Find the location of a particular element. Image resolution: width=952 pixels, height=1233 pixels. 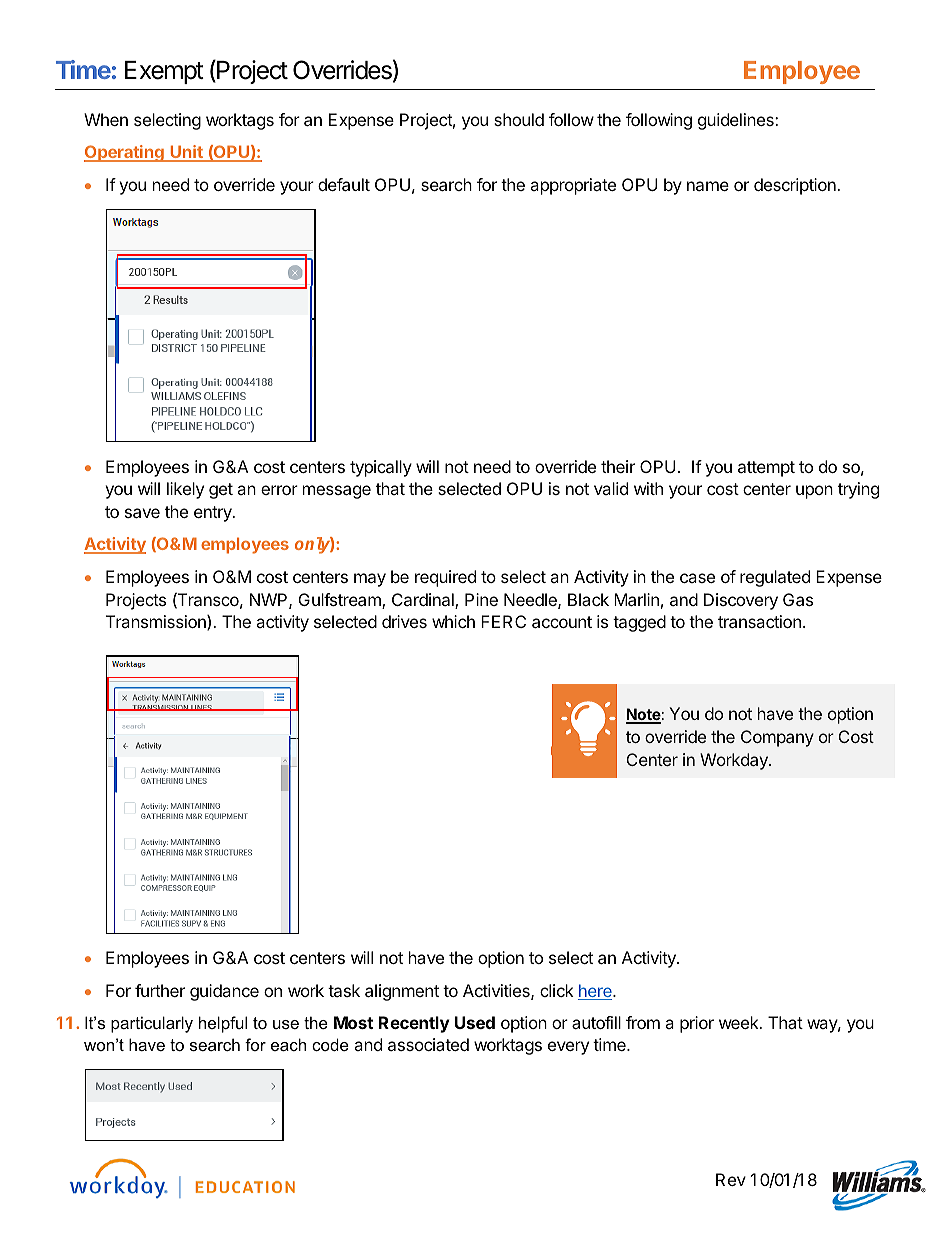

Exempt is located at coordinates (164, 72).
